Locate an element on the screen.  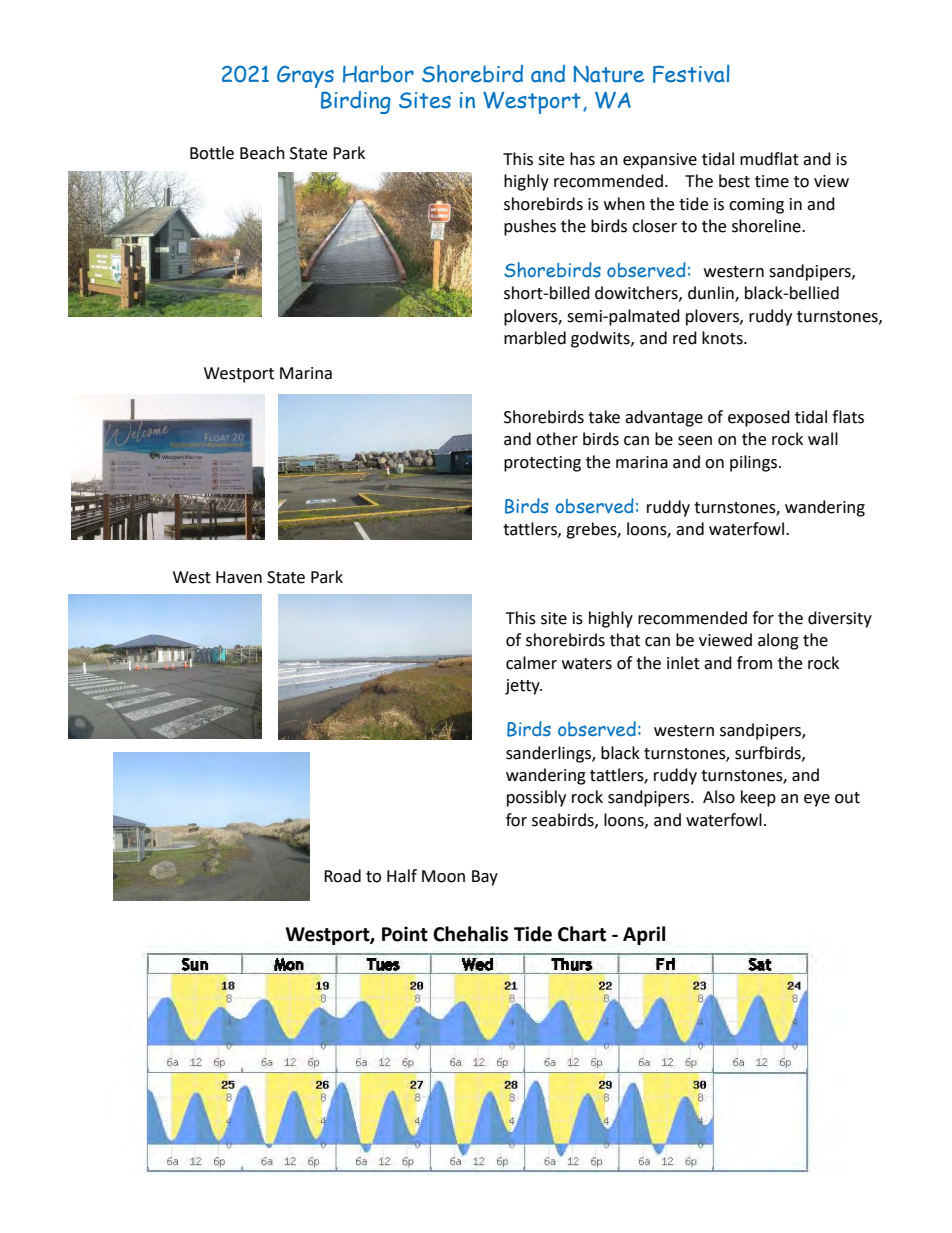
Chart is located at coordinates (582, 934).
